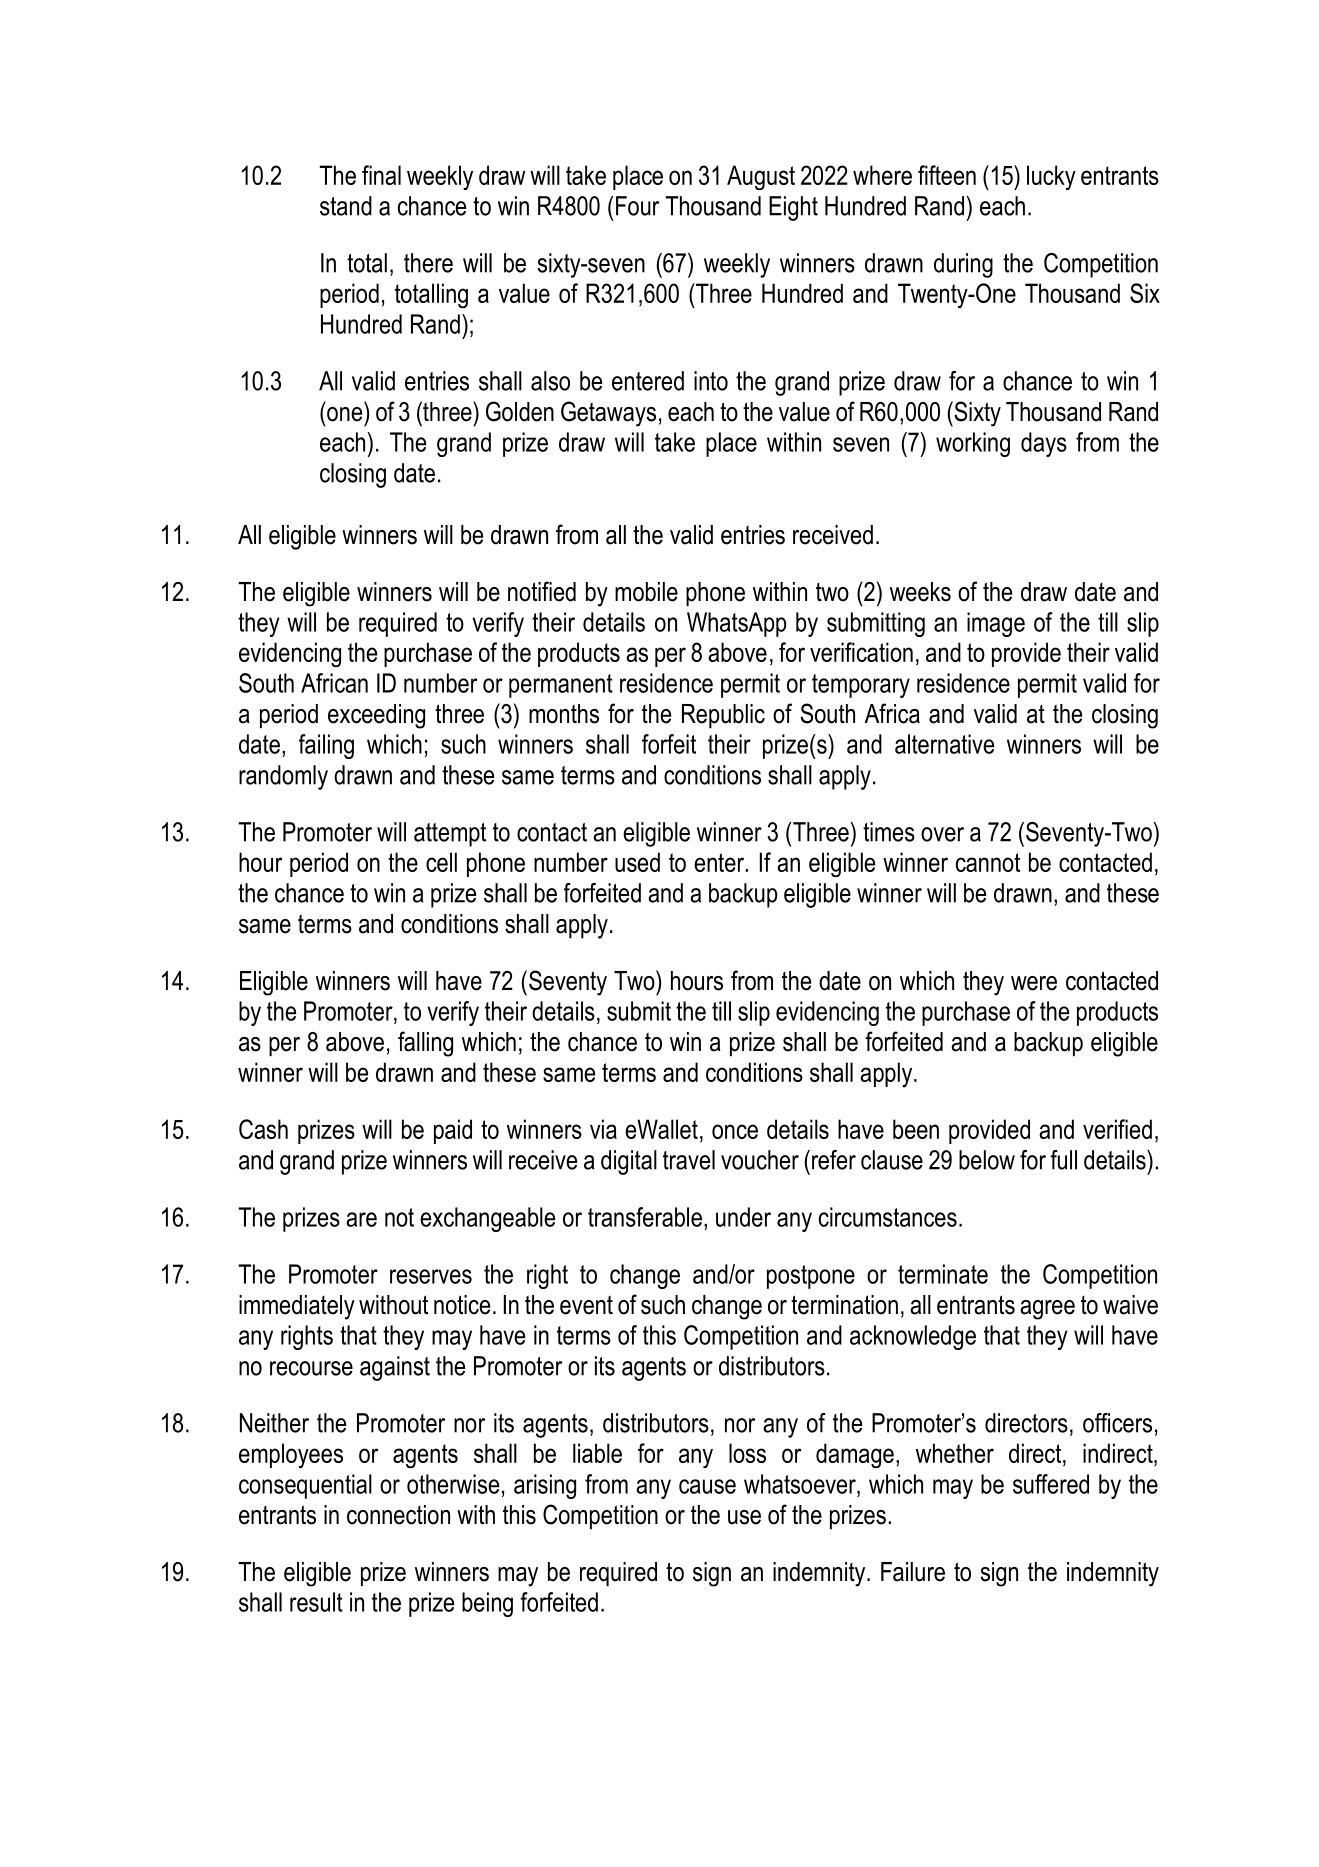 This image has height=1867, width=1319. Describe the element at coordinates (988, 862) in the image. I see `cannot` at that location.
